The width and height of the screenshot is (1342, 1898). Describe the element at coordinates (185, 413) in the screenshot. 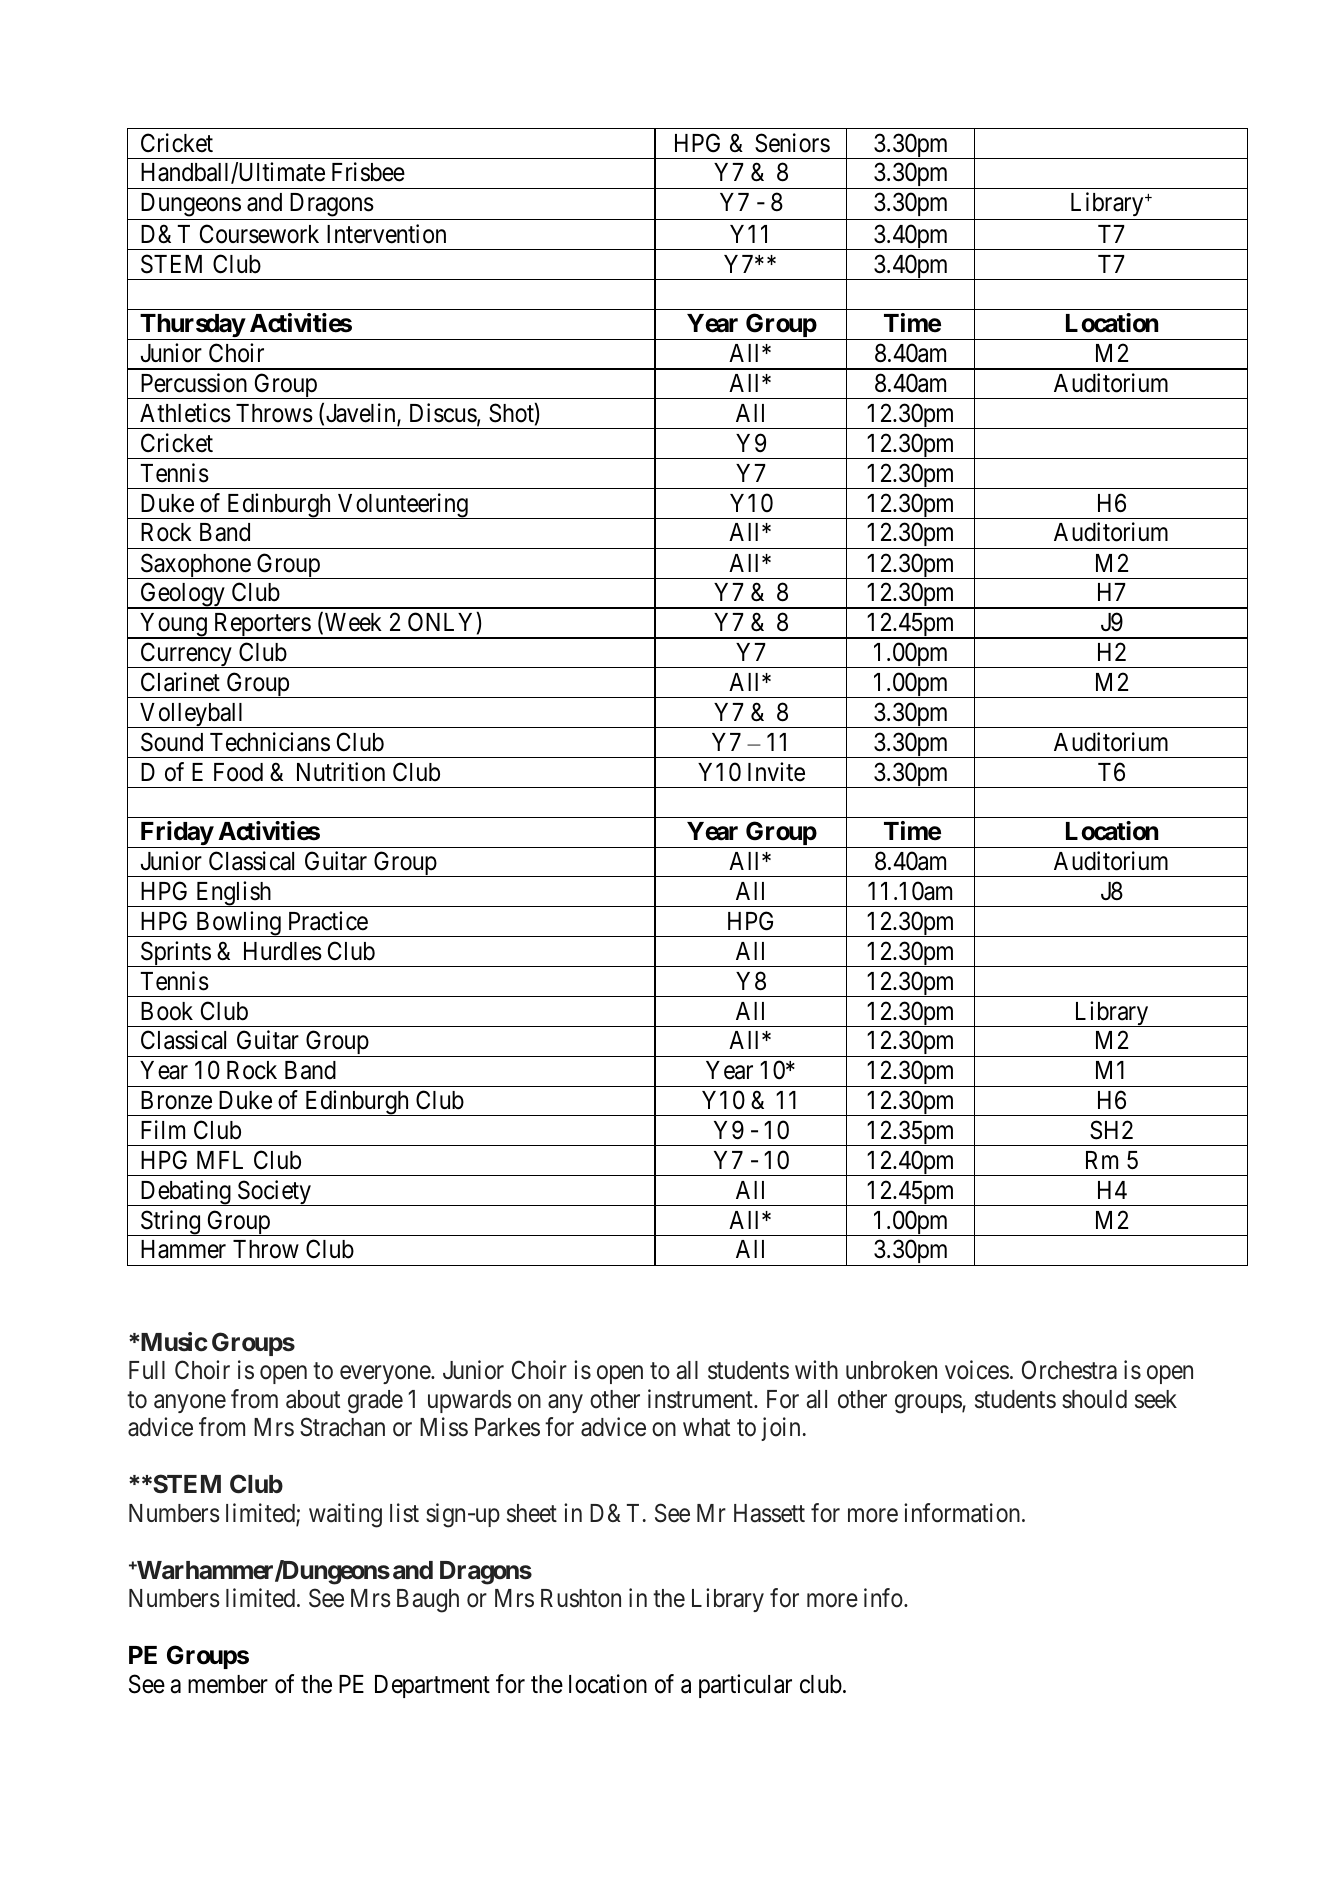

I see `Athletics` at that location.
